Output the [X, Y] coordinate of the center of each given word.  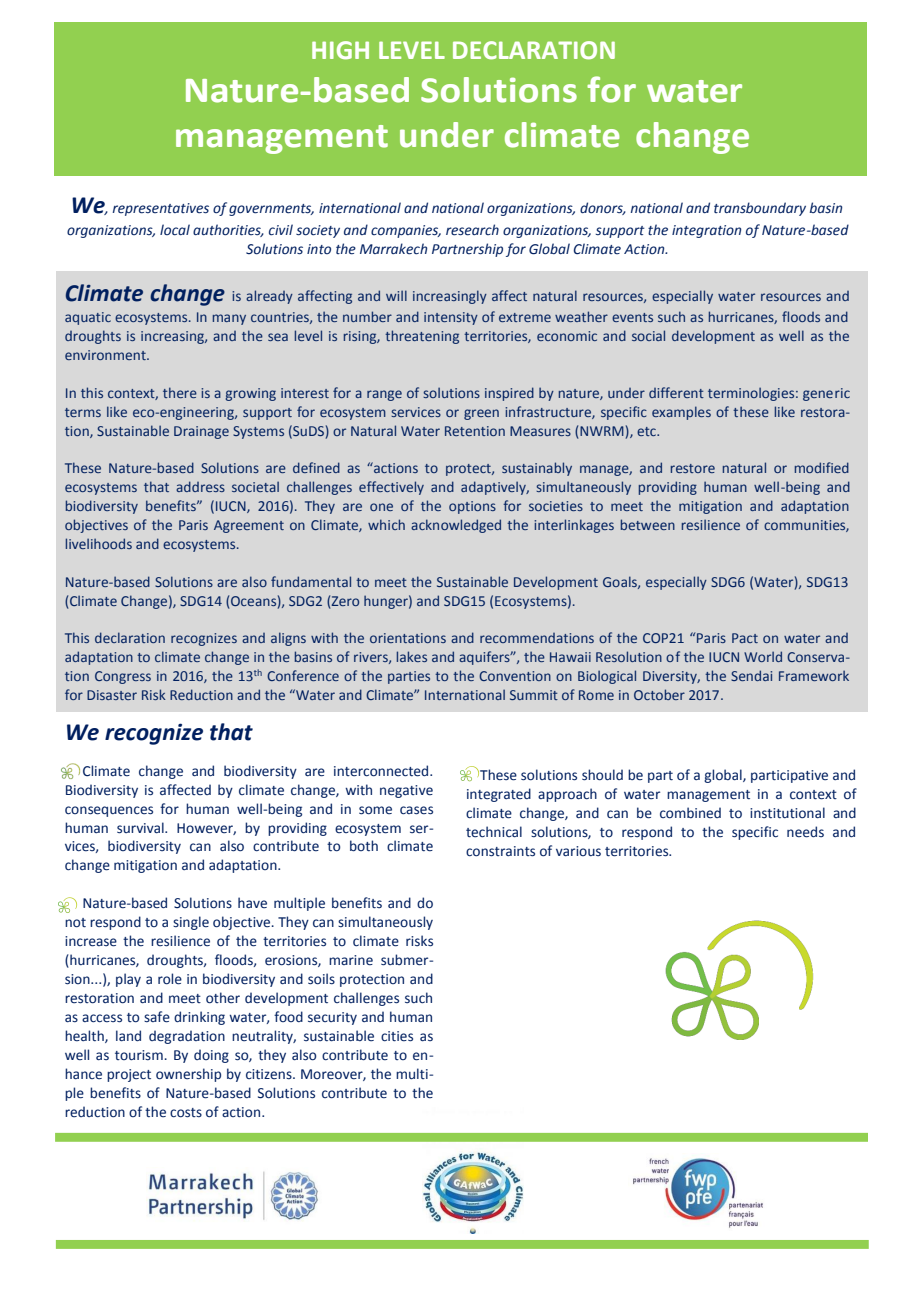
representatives [161, 209]
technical [494, 832]
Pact [745, 638]
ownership [188, 1075]
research [472, 230]
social [648, 335]
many [229, 319]
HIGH [340, 50]
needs [805, 832]
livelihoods [99, 543]
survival [141, 828]
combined [690, 813]
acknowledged [456, 526]
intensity [451, 318]
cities [397, 1036]
